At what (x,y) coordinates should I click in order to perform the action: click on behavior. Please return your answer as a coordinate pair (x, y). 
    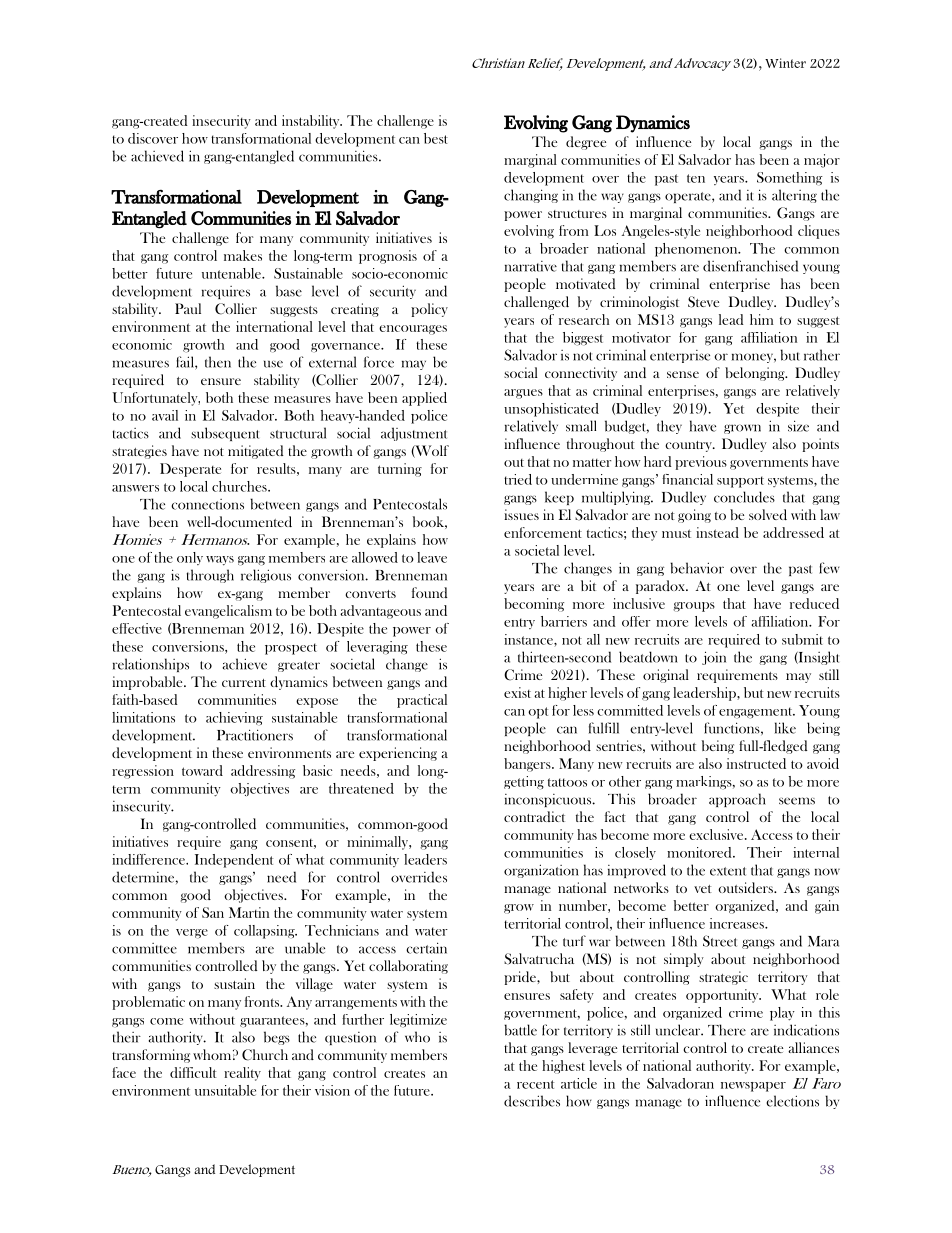
    Looking at the image, I should click on (697, 568).
